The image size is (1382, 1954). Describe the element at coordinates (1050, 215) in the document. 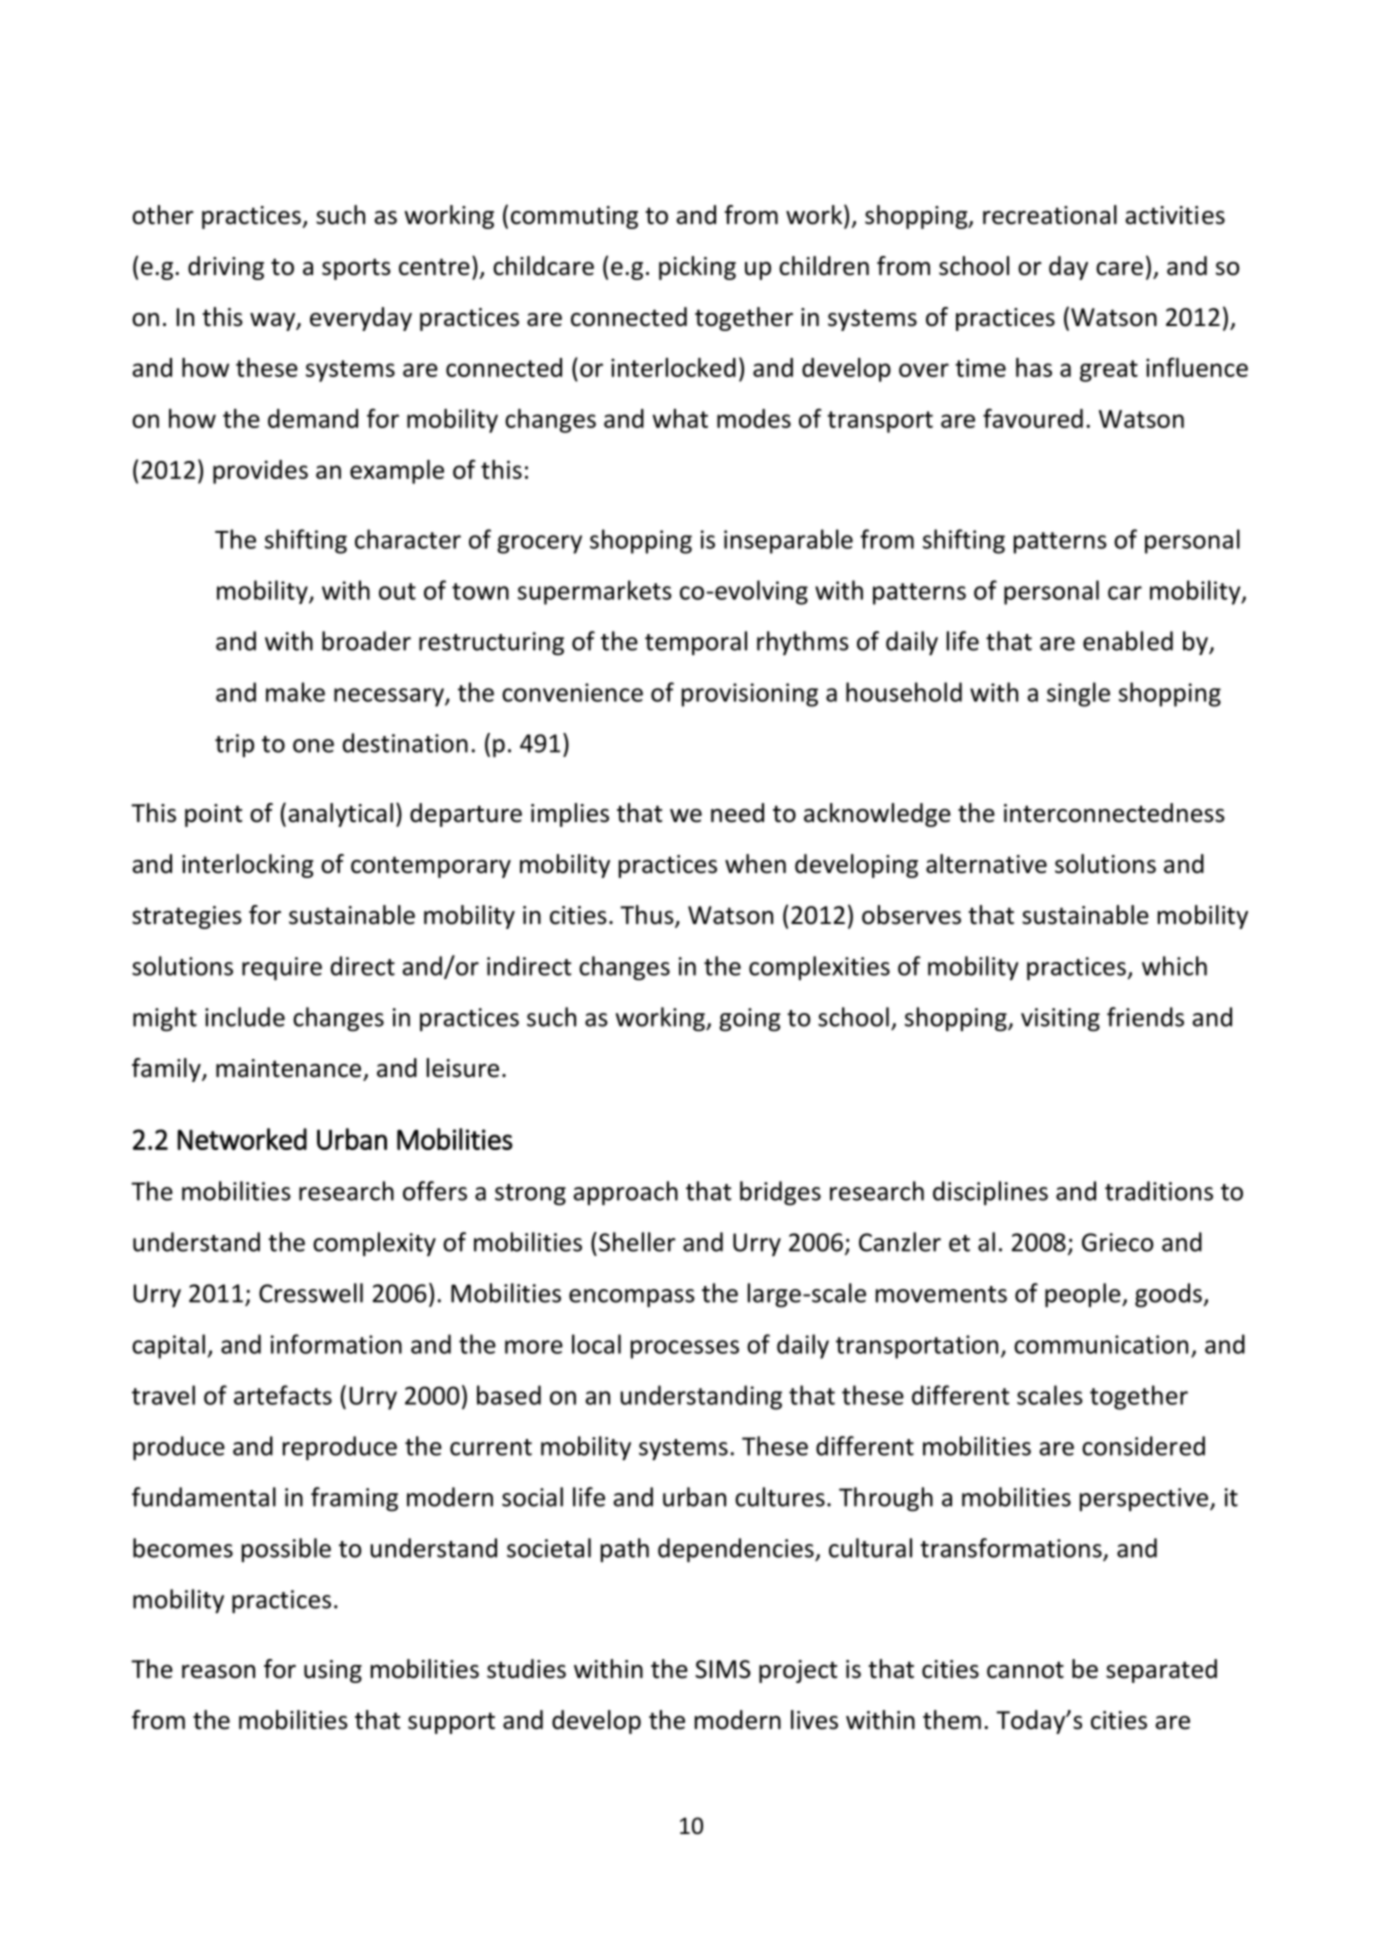

I see `recreational` at that location.
